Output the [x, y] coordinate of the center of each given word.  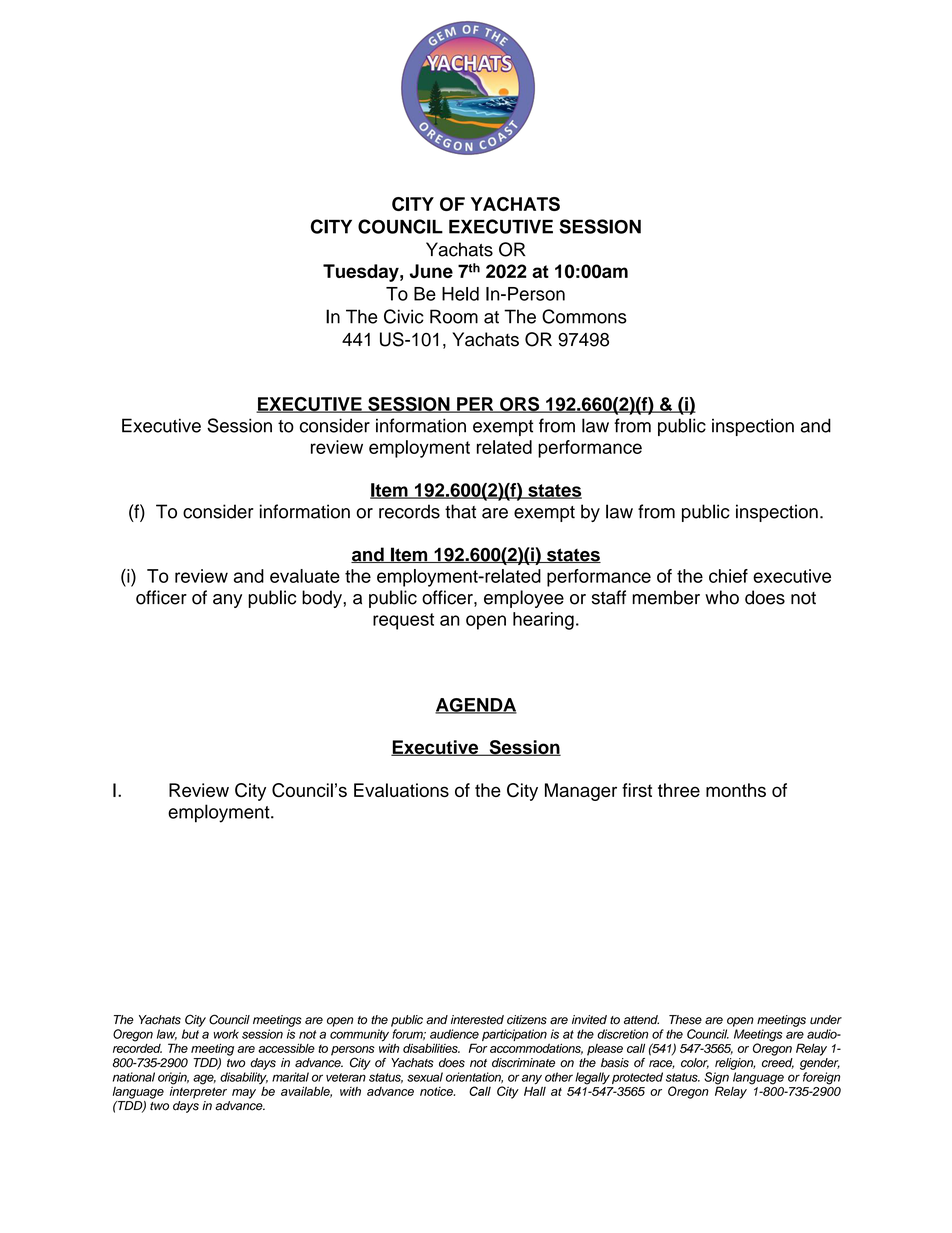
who [722, 597]
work [226, 1034]
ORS [520, 405]
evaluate [305, 576]
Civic [404, 316]
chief [728, 576]
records [409, 511]
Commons [584, 316]
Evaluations [401, 790]
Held [460, 294]
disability [244, 1078]
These [685, 1020]
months [736, 790]
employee [524, 599]
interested [477, 1020]
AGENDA [476, 706]
